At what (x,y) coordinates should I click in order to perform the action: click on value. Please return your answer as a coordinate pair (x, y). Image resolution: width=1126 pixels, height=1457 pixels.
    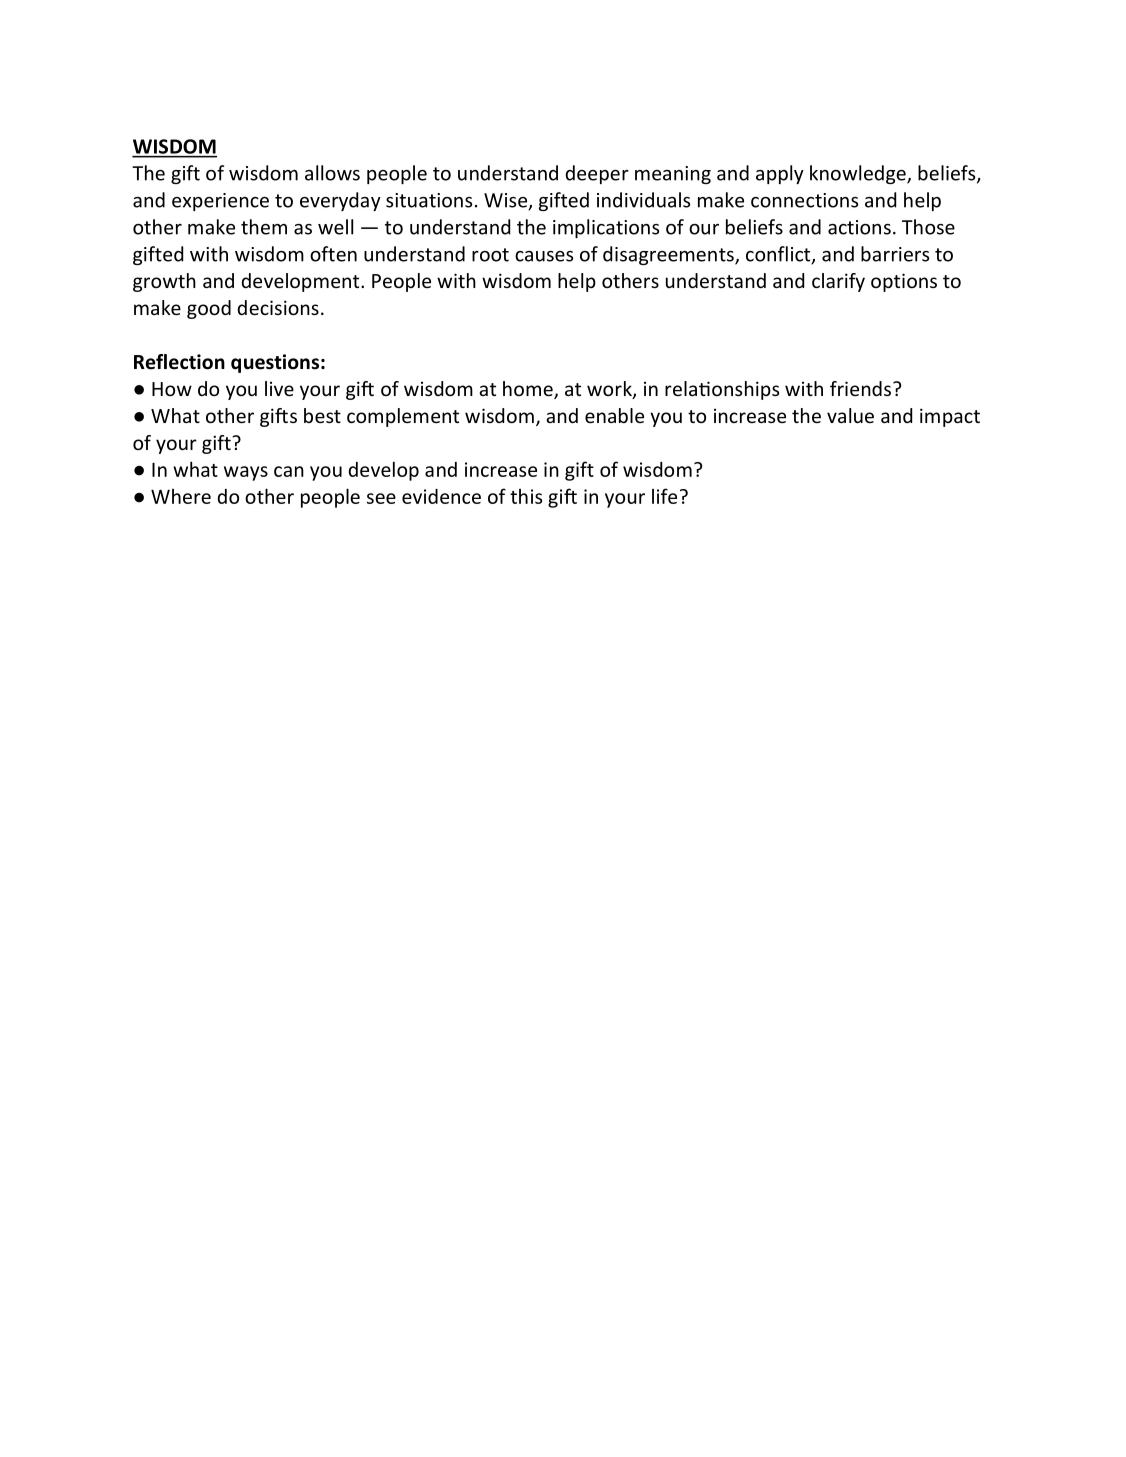
    Looking at the image, I should click on (850, 415).
